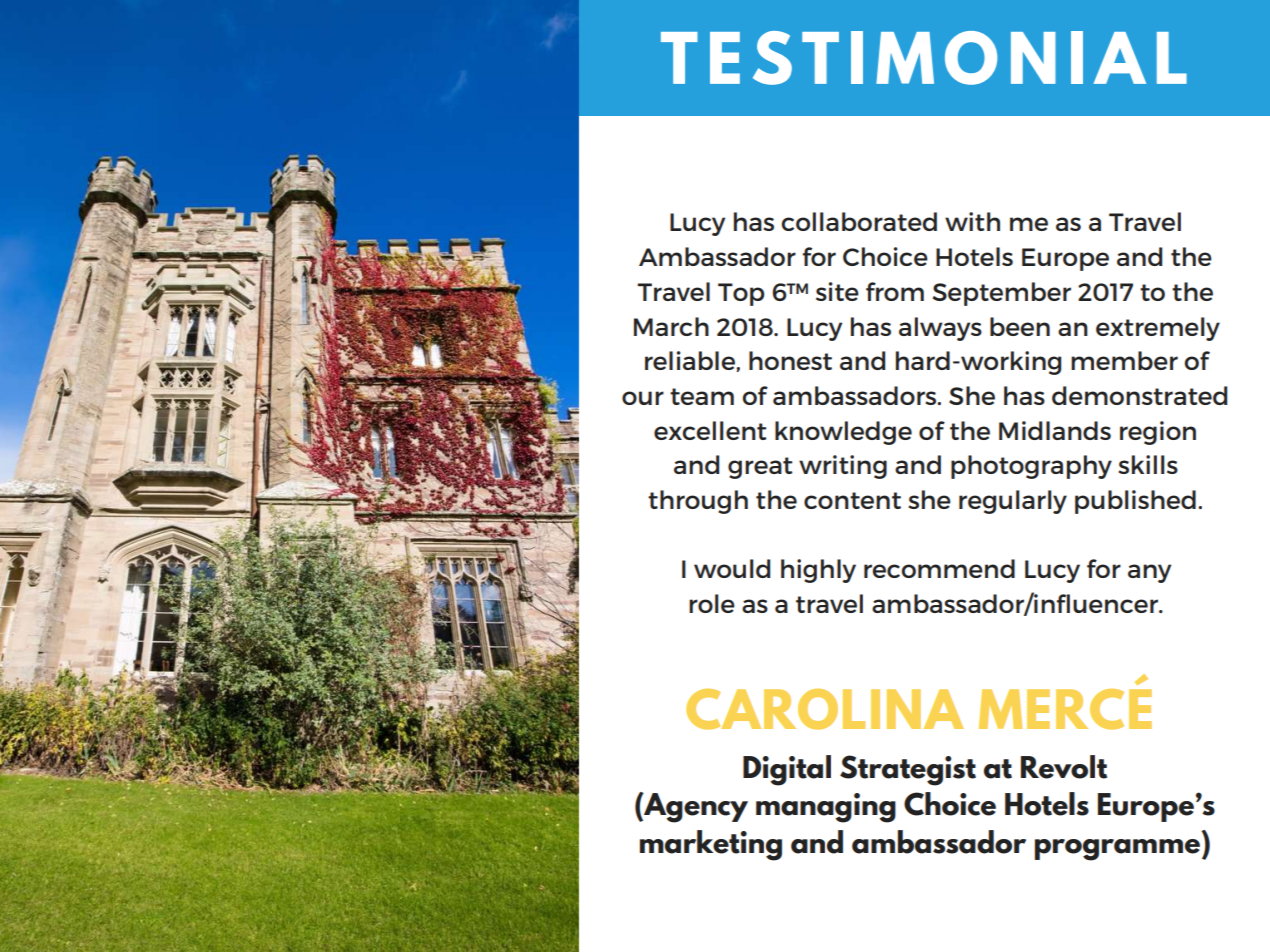 The image size is (1270, 952). What do you see at coordinates (741, 294) in the page?
I see `Top` at bounding box center [741, 294].
